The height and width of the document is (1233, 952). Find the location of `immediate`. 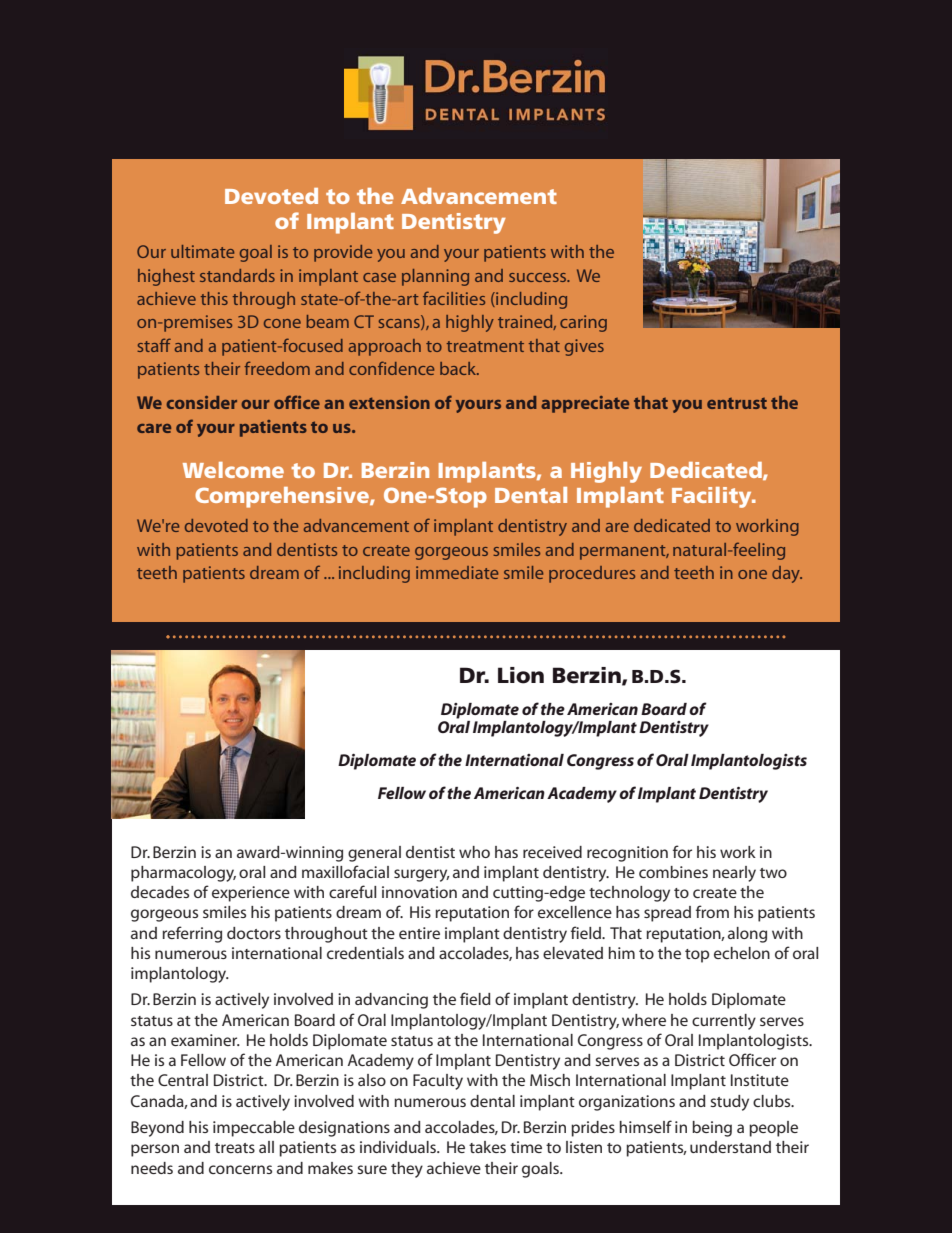

immediate is located at coordinates (457, 572).
